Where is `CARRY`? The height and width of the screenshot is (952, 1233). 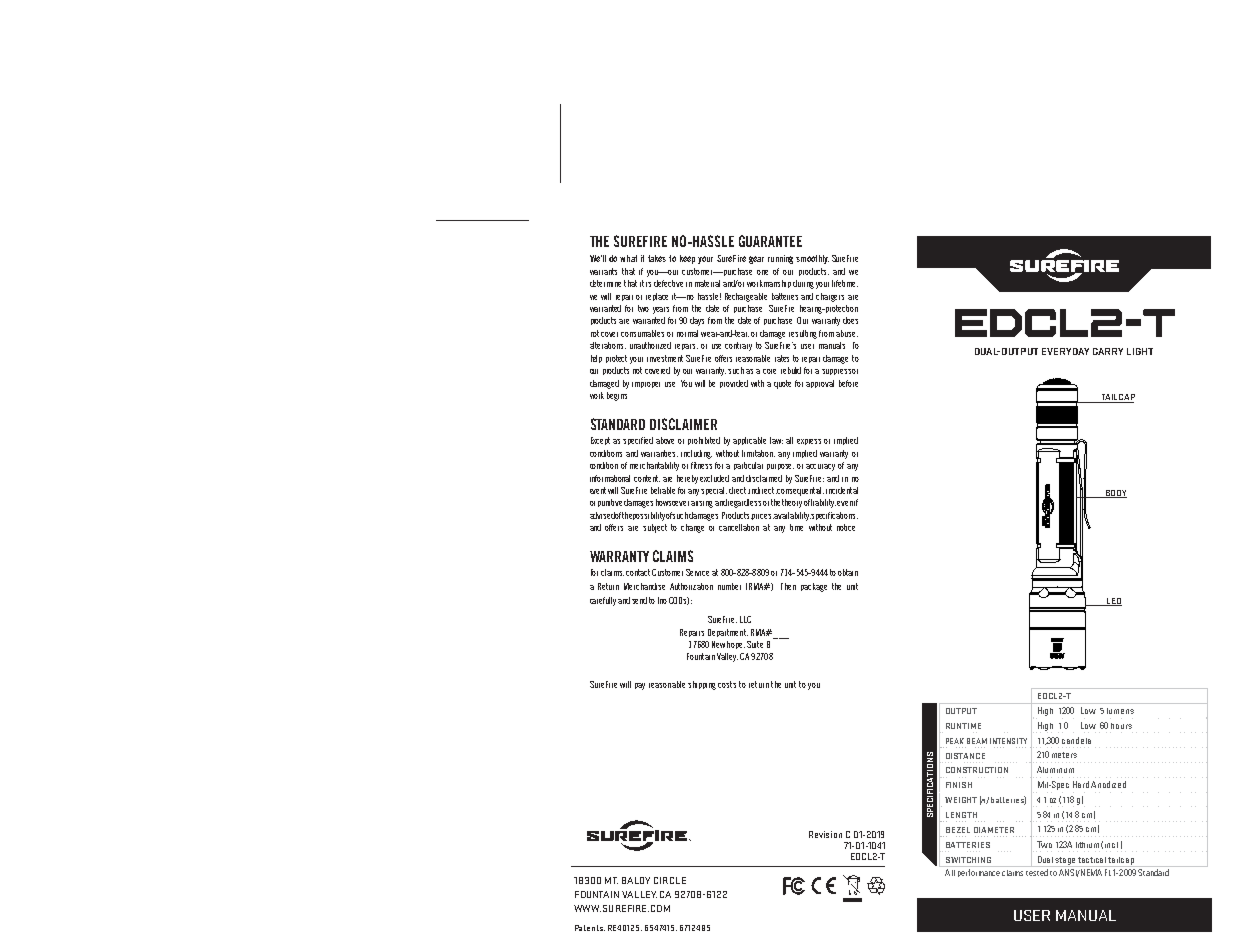
CARRY is located at coordinates (1108, 351).
